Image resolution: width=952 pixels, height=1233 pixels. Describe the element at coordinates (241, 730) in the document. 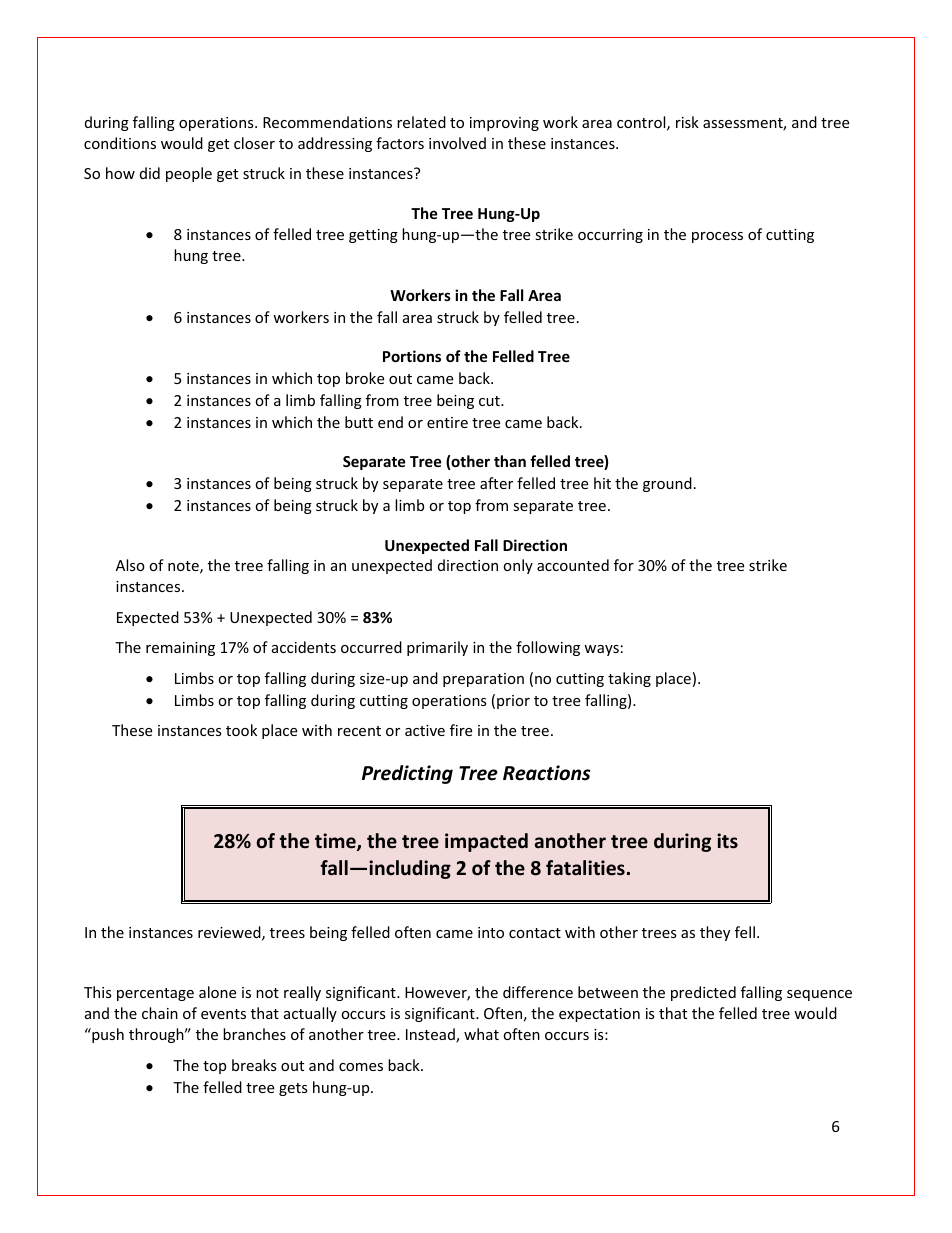

I see `took` at that location.
